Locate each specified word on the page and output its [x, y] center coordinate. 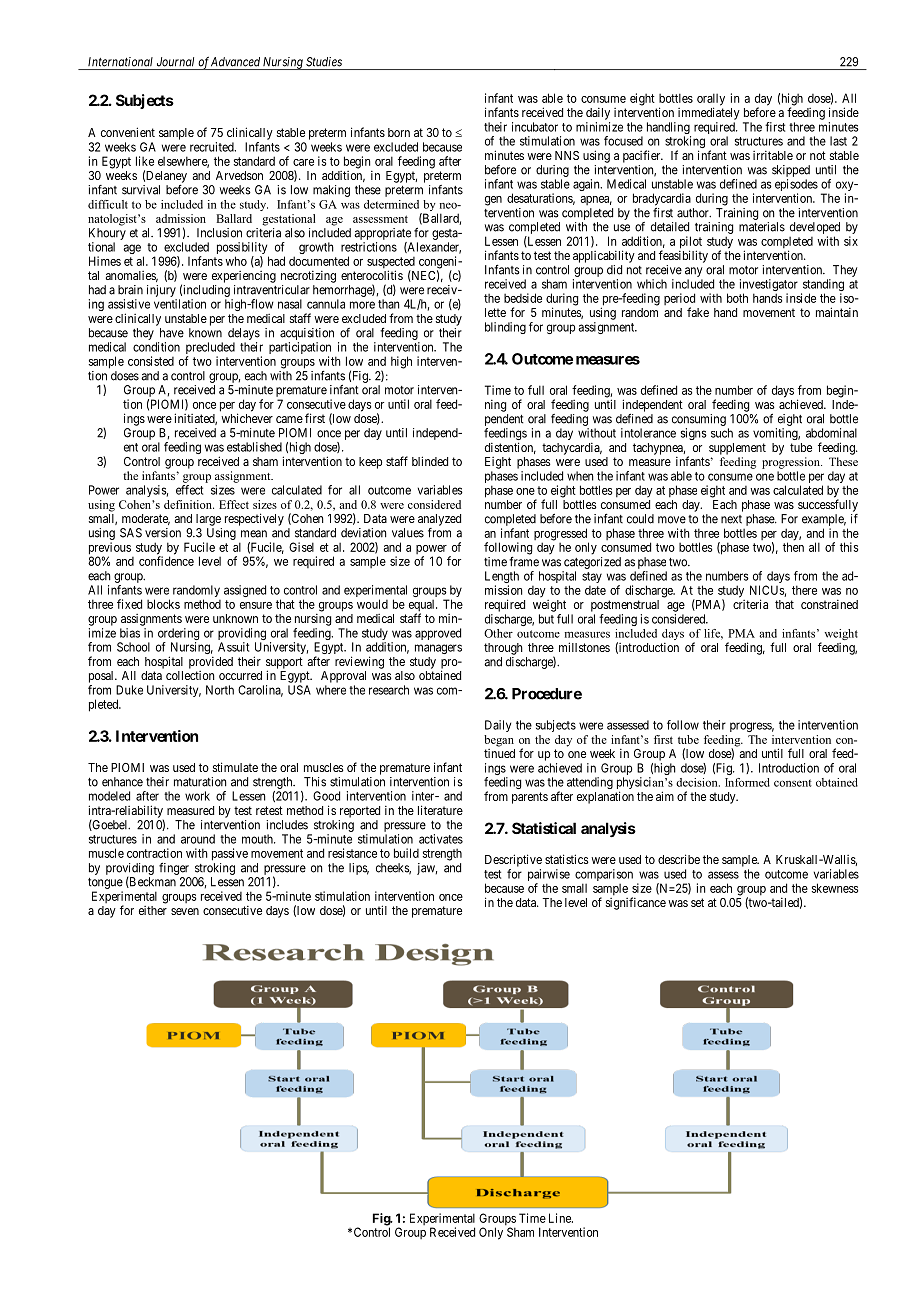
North [220, 690]
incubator [535, 127]
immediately [709, 113]
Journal [175, 62]
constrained [829, 604]
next [731, 519]
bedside [523, 298]
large [208, 520]
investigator [769, 286]
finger [174, 868]
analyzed [439, 520]
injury [162, 292]
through [503, 649]
